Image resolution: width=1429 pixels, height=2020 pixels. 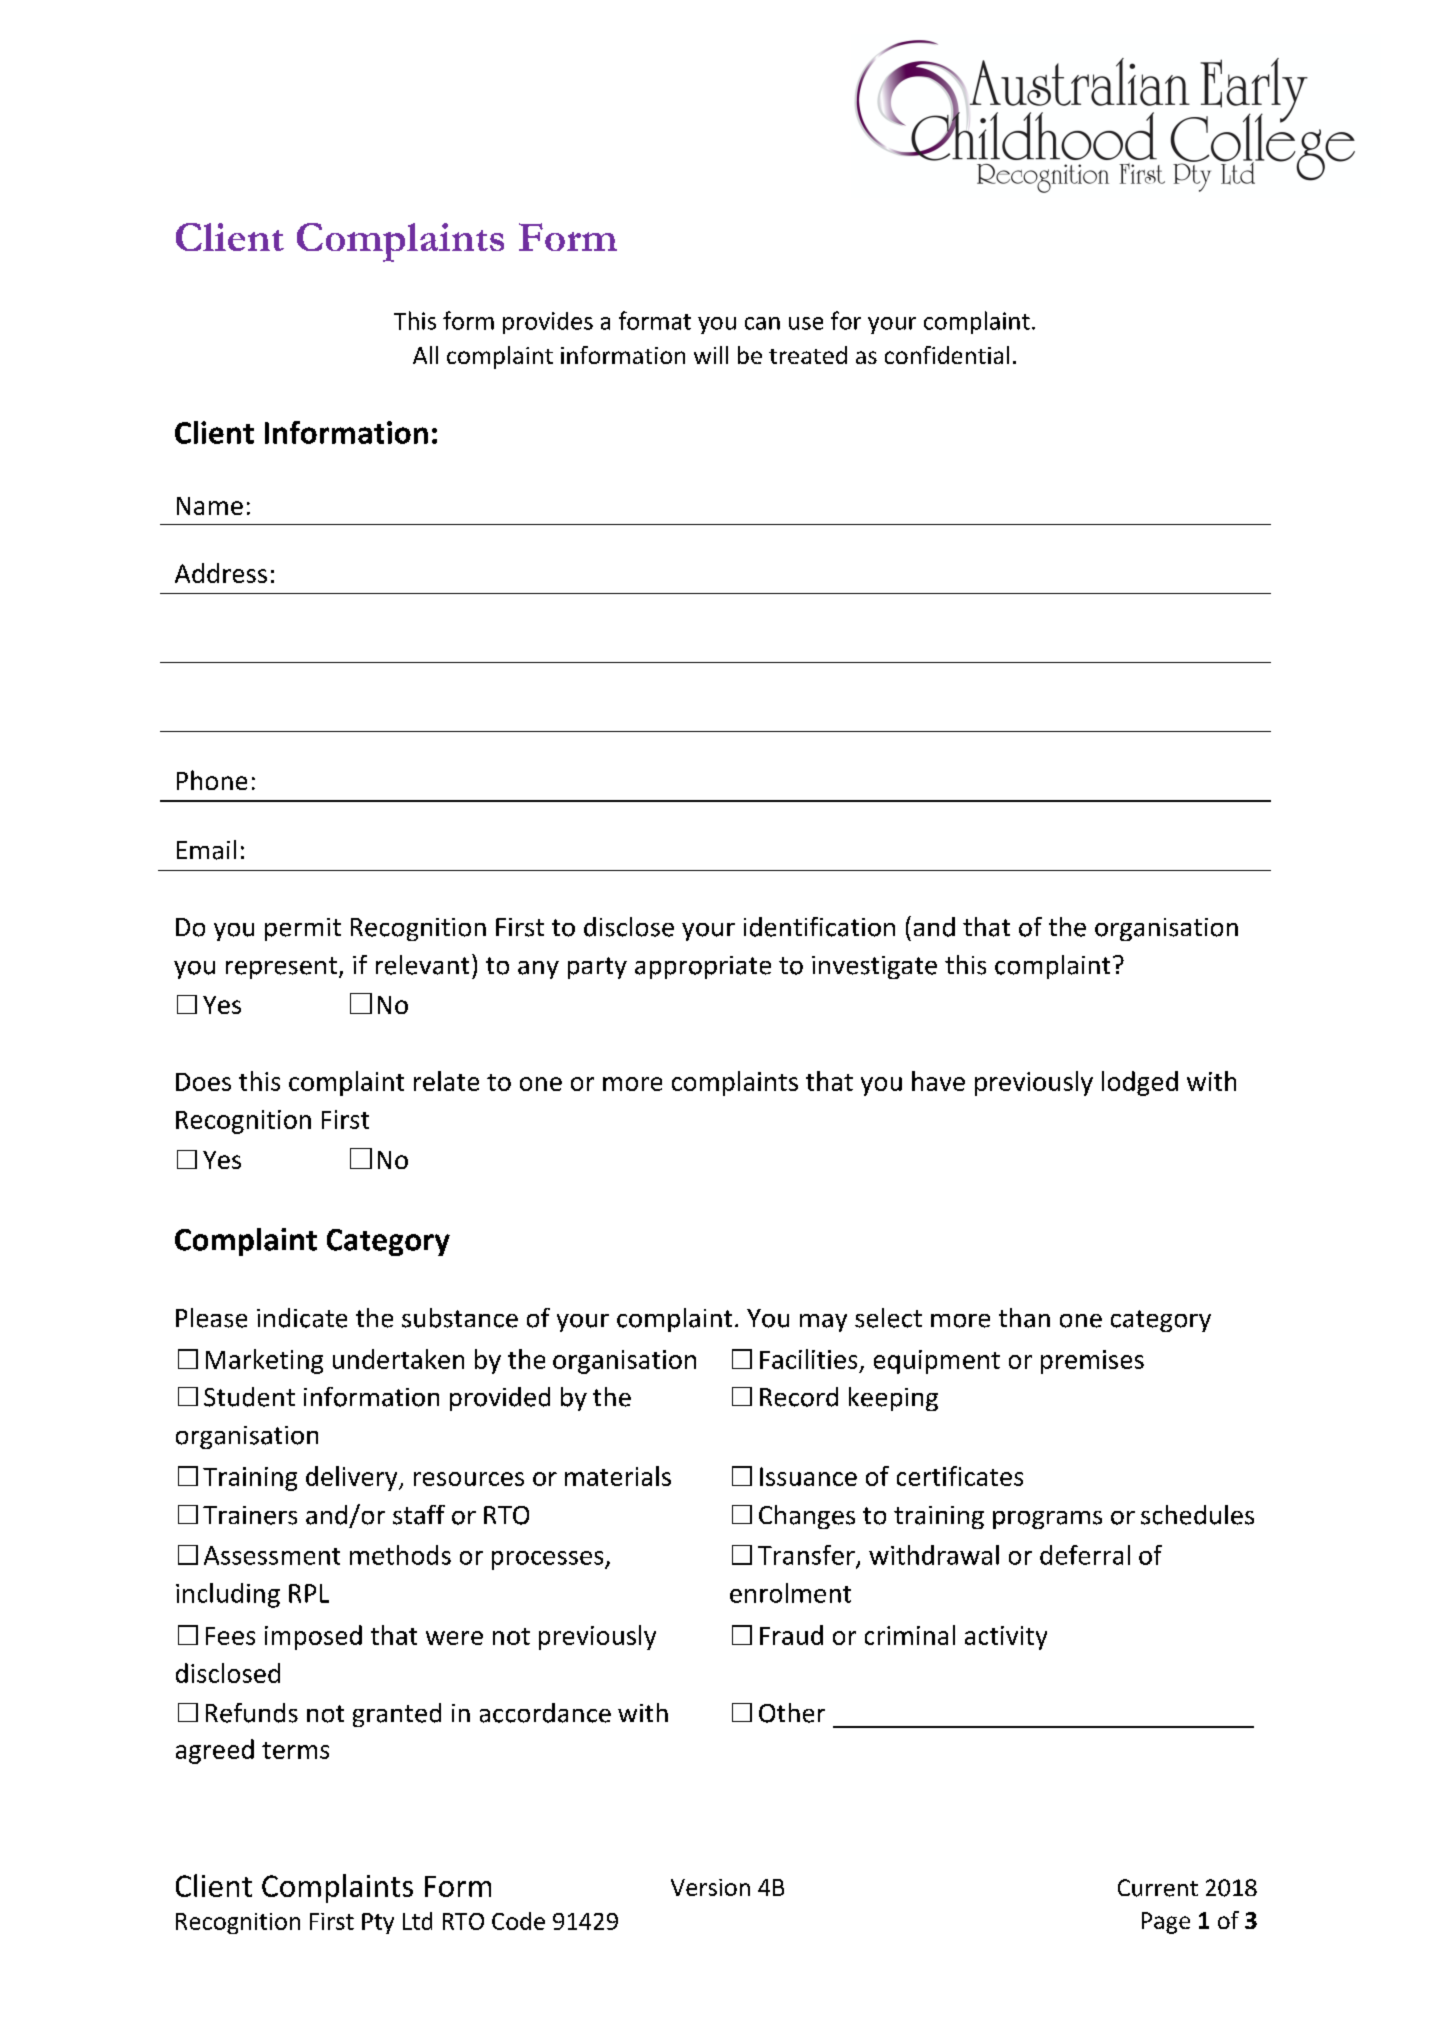 What do you see at coordinates (378, 1923) in the page?
I see `Pty` at bounding box center [378, 1923].
